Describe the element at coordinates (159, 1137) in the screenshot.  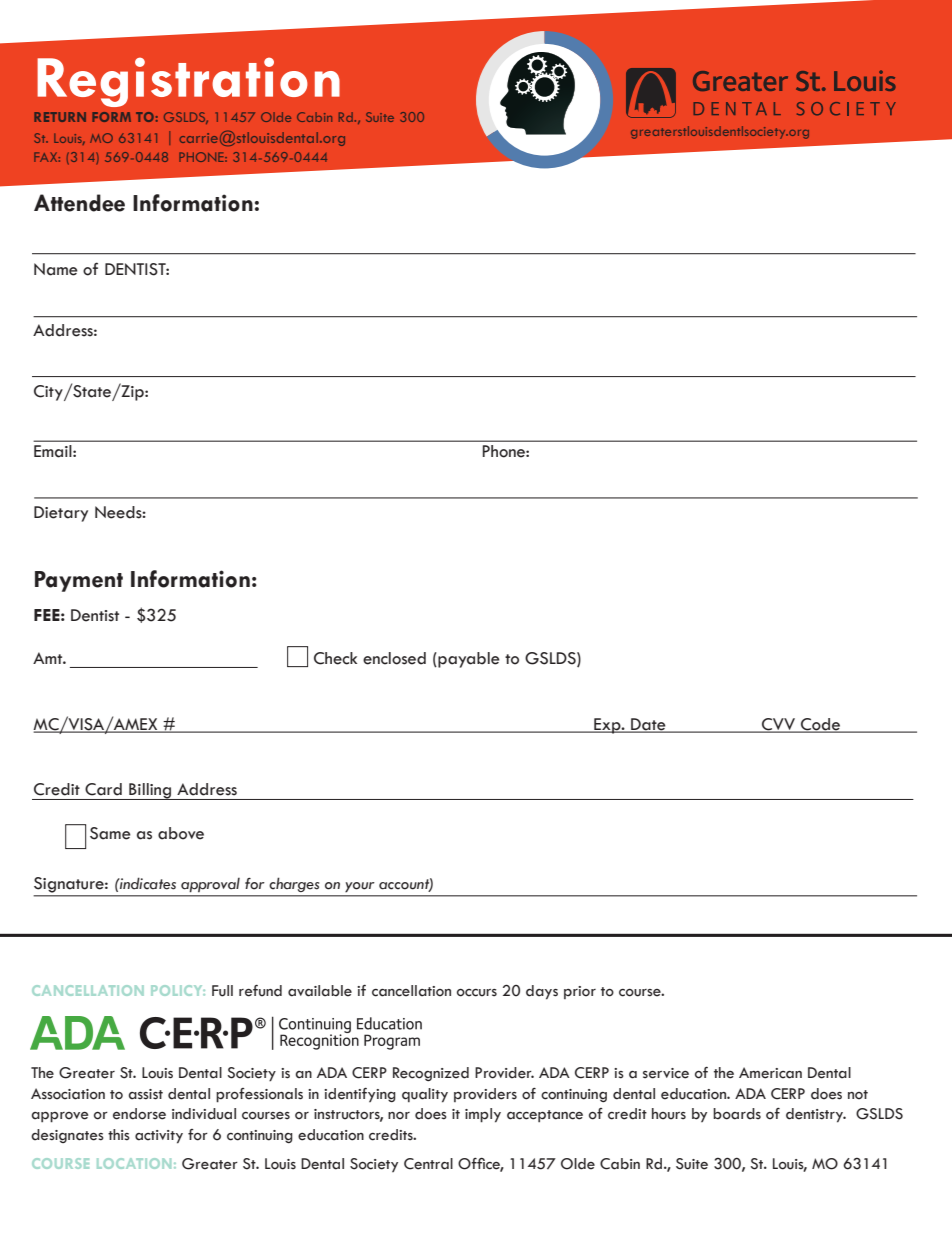
I see `activity` at that location.
